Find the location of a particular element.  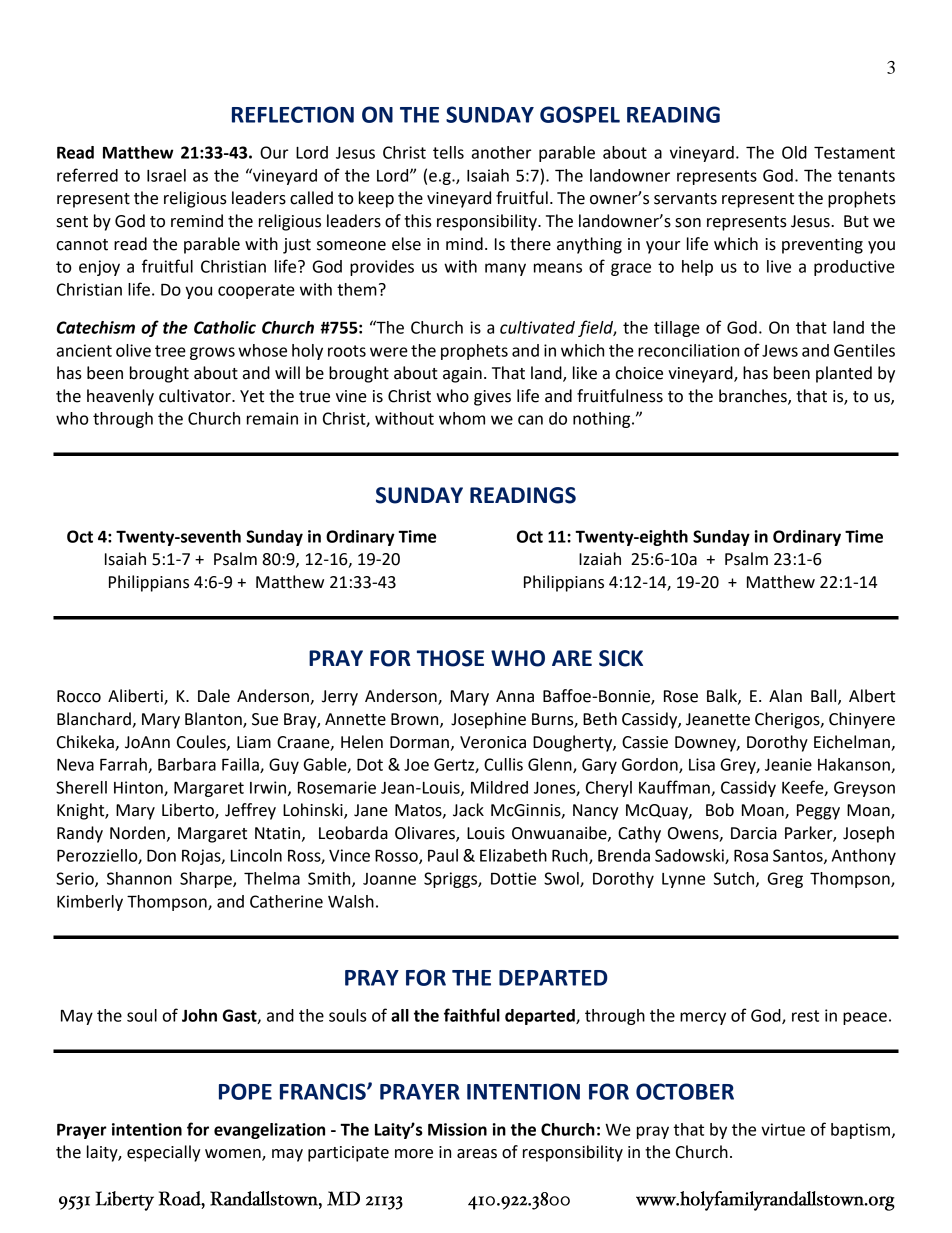

Old is located at coordinates (794, 152).
